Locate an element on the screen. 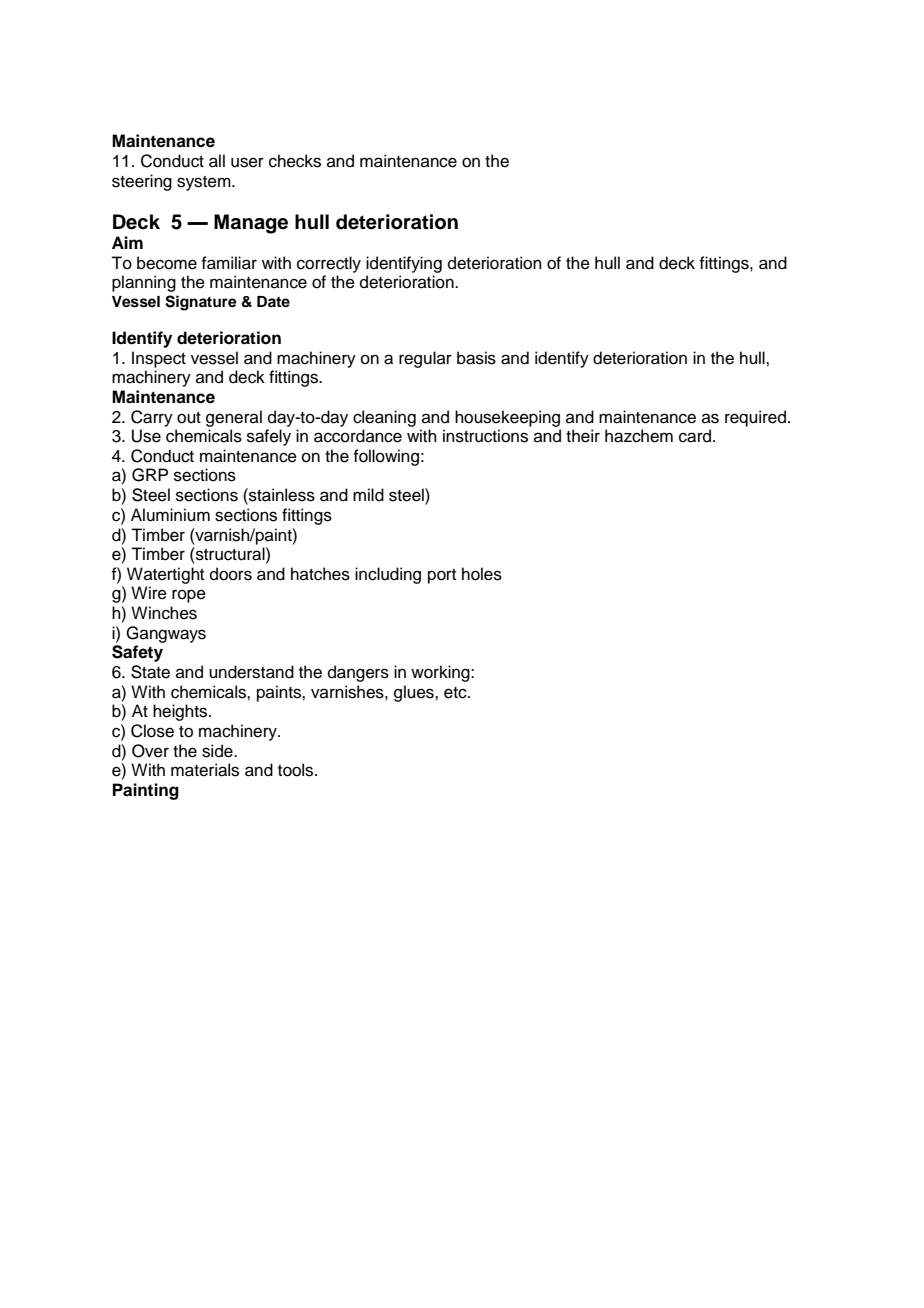  correctly is located at coordinates (329, 264).
